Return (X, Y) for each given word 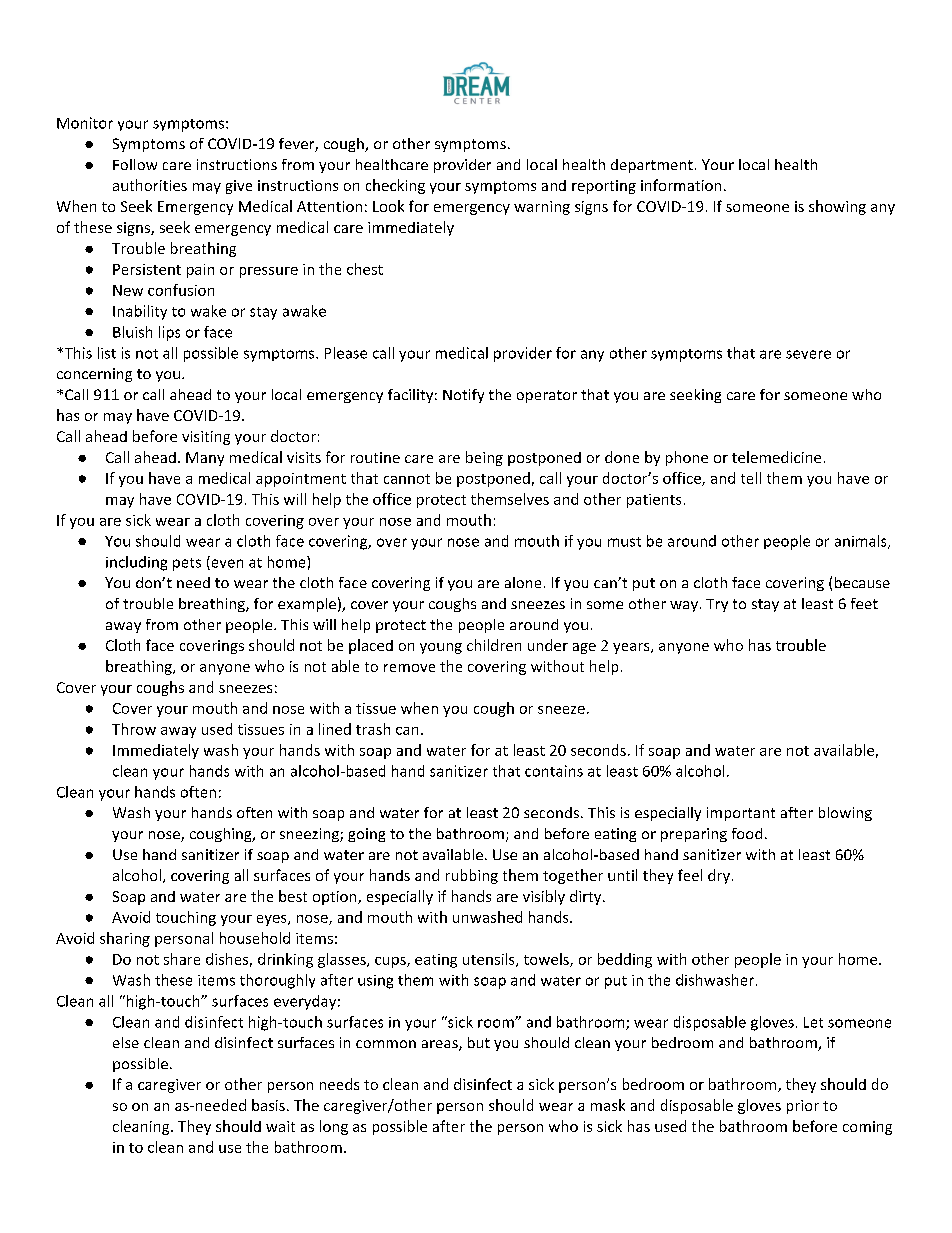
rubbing (472, 876)
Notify (463, 396)
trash (373, 729)
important (741, 814)
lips (169, 333)
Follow (135, 164)
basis (268, 1105)
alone (523, 582)
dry (719, 876)
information (681, 185)
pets (187, 564)
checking (395, 186)
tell (751, 478)
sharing (125, 939)
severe (808, 354)
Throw (134, 729)
